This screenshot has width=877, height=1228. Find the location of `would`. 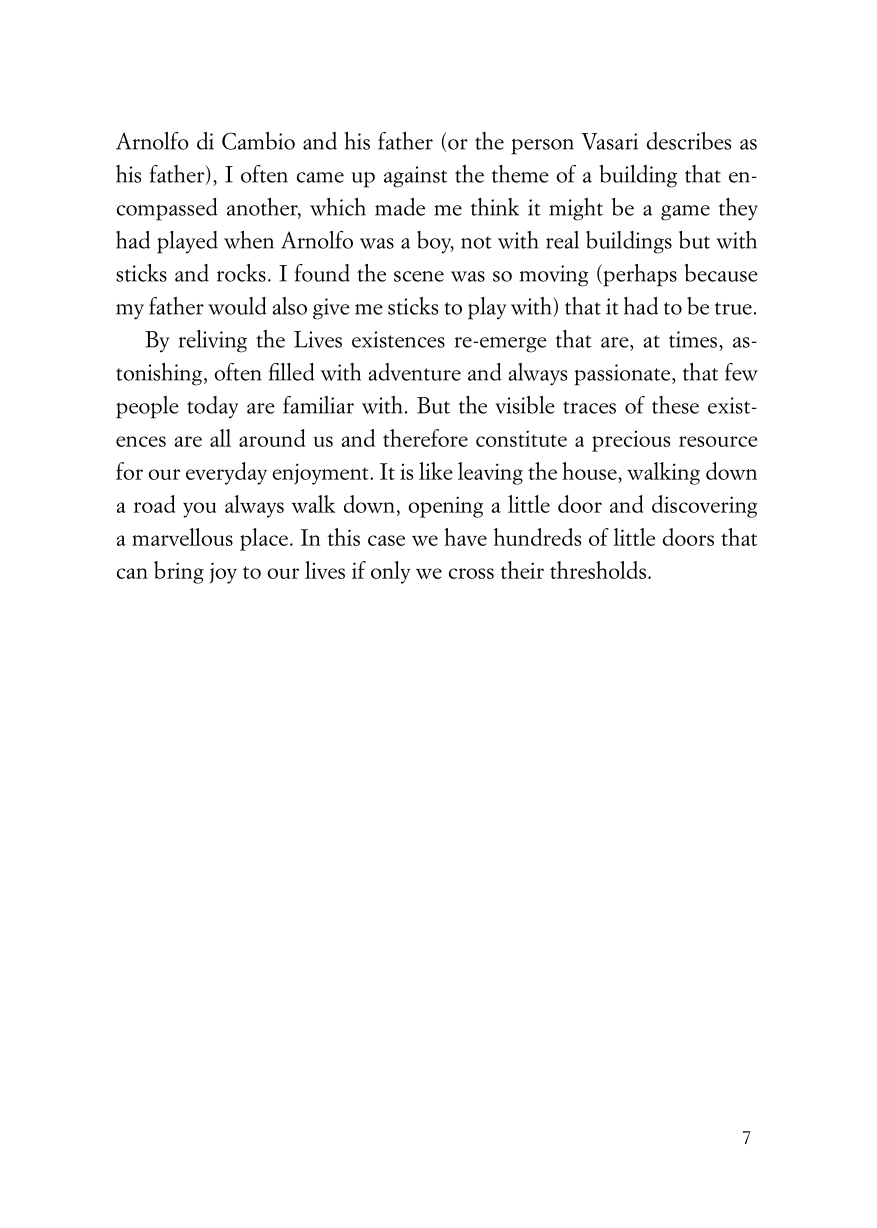

would is located at coordinates (237, 306).
